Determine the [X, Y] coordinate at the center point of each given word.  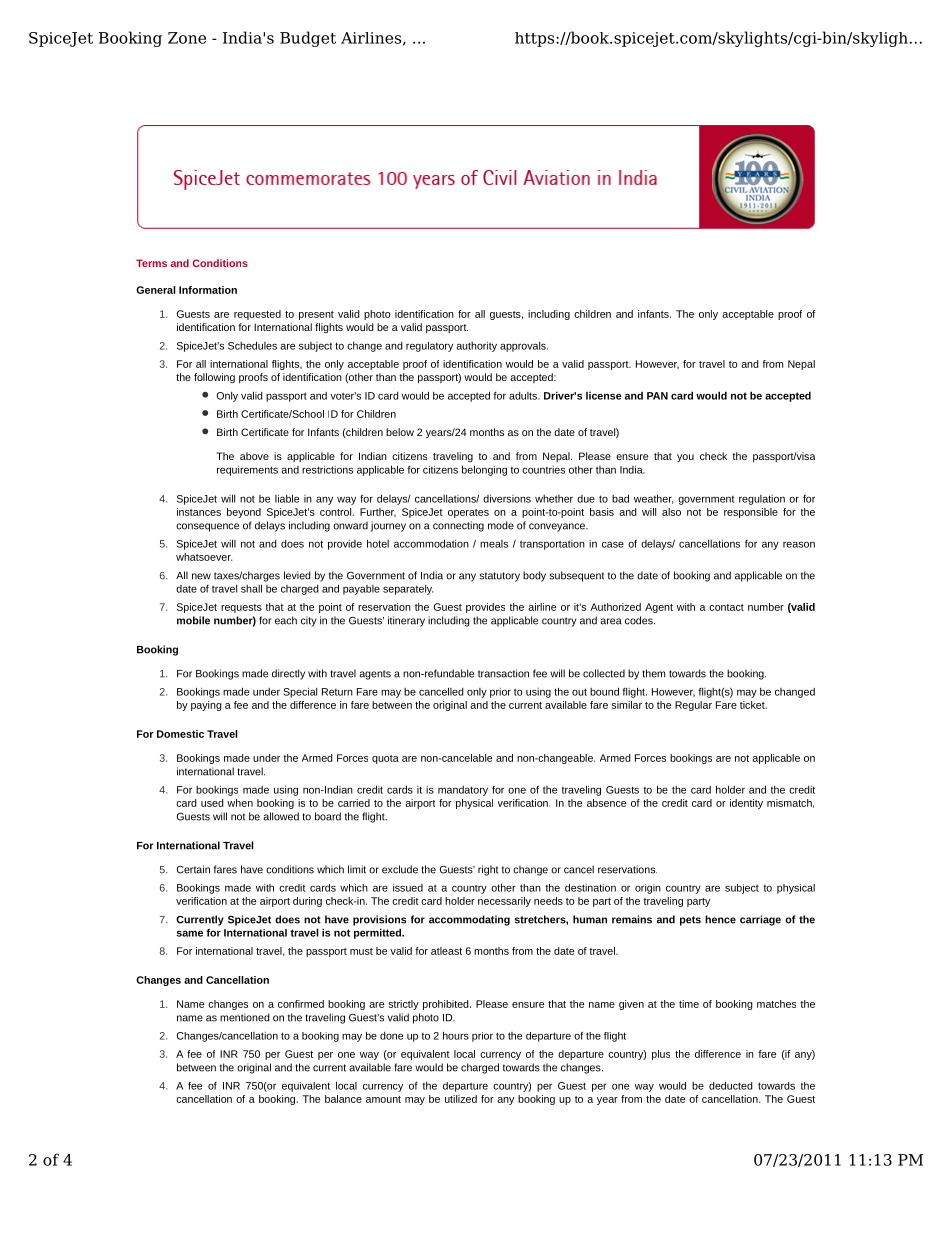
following [214, 378]
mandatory [463, 791]
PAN [657, 396]
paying [206, 706]
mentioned [245, 1017]
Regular [693, 706]
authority [476, 347]
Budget [308, 39]
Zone [187, 38]
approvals [524, 347]
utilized [461, 1099]
